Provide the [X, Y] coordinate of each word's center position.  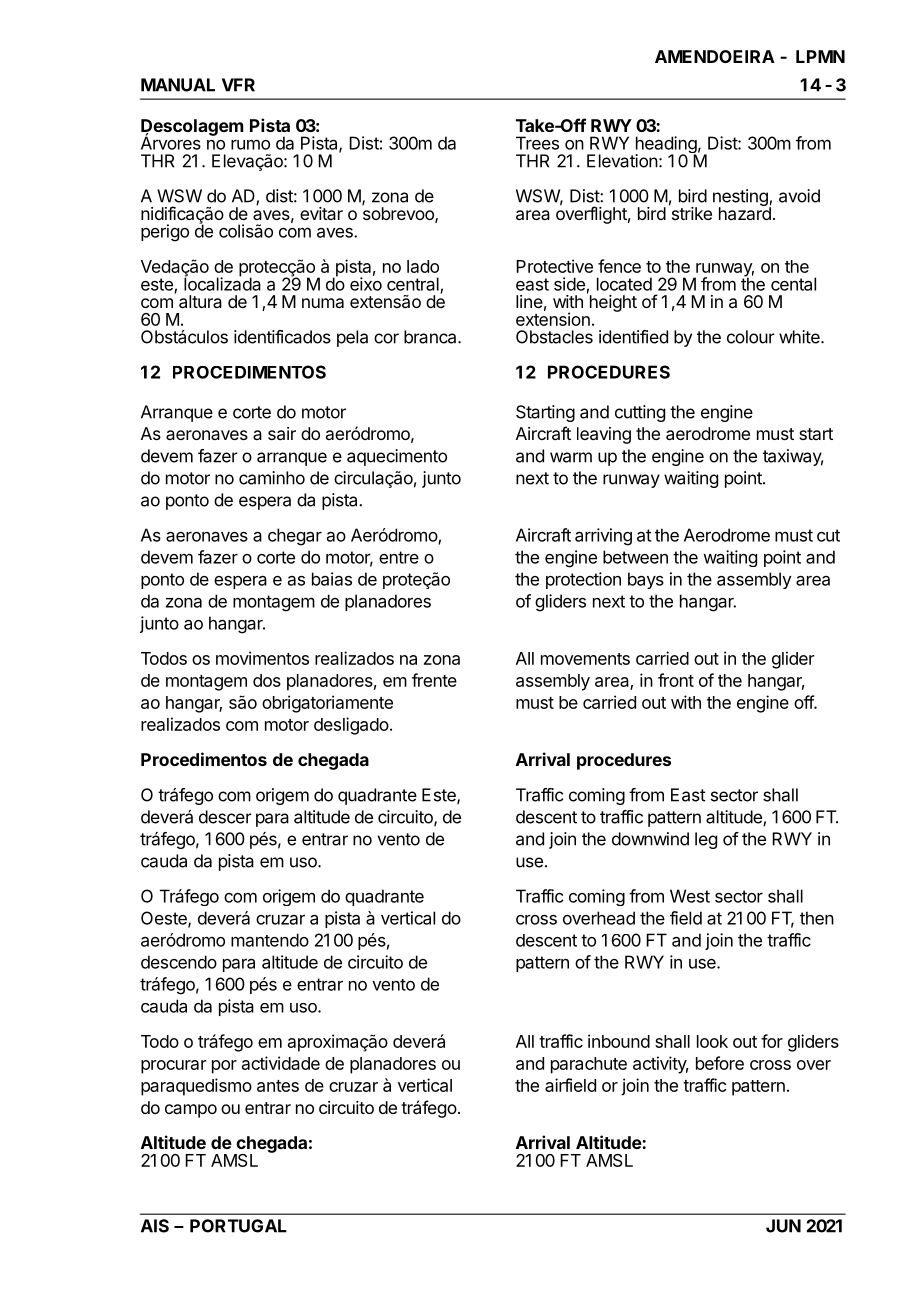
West [690, 896]
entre [399, 557]
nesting [741, 199]
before [720, 1063]
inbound [619, 1041]
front [676, 680]
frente [434, 680]
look [712, 1041]
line [529, 301]
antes [278, 1086]
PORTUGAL [238, 1226]
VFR [238, 85]
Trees [537, 143]
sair [282, 433]
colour [751, 337]
